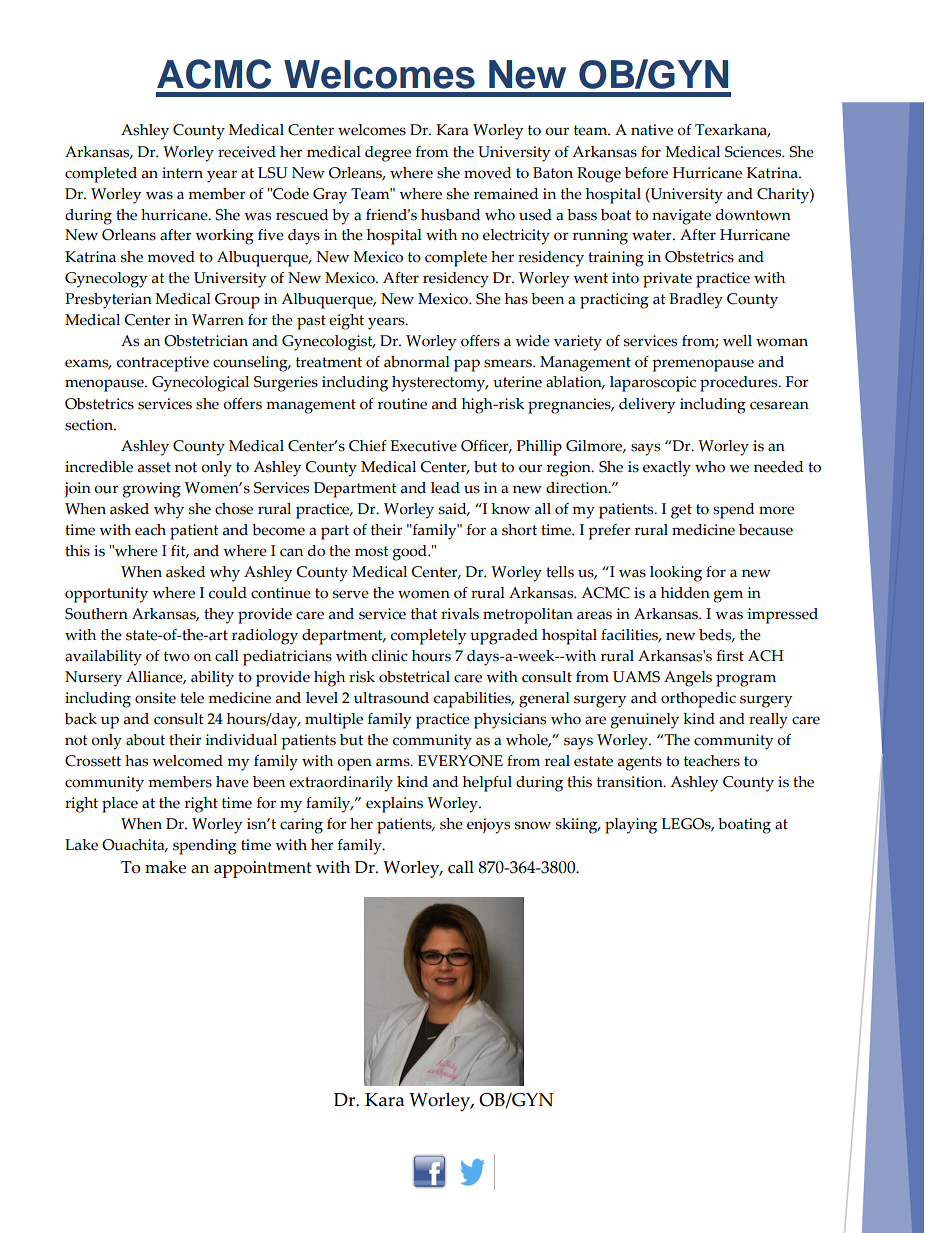 This screenshot has width=952, height=1233. What do you see at coordinates (631, 826) in the screenshot?
I see `playing` at bounding box center [631, 826].
